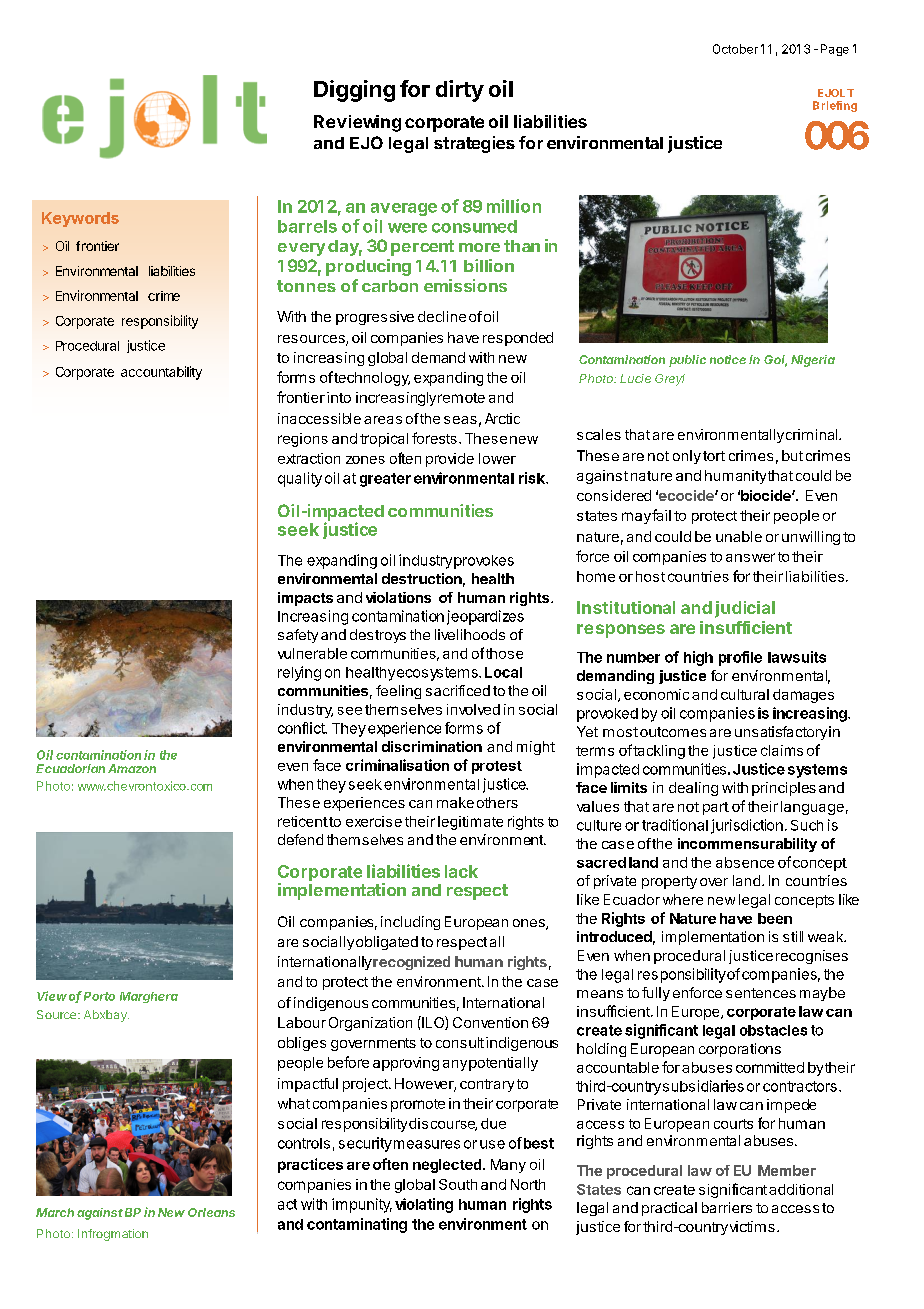 This screenshot has width=924, height=1309. What do you see at coordinates (161, 373) in the screenshot?
I see `accountability` at bounding box center [161, 373].
